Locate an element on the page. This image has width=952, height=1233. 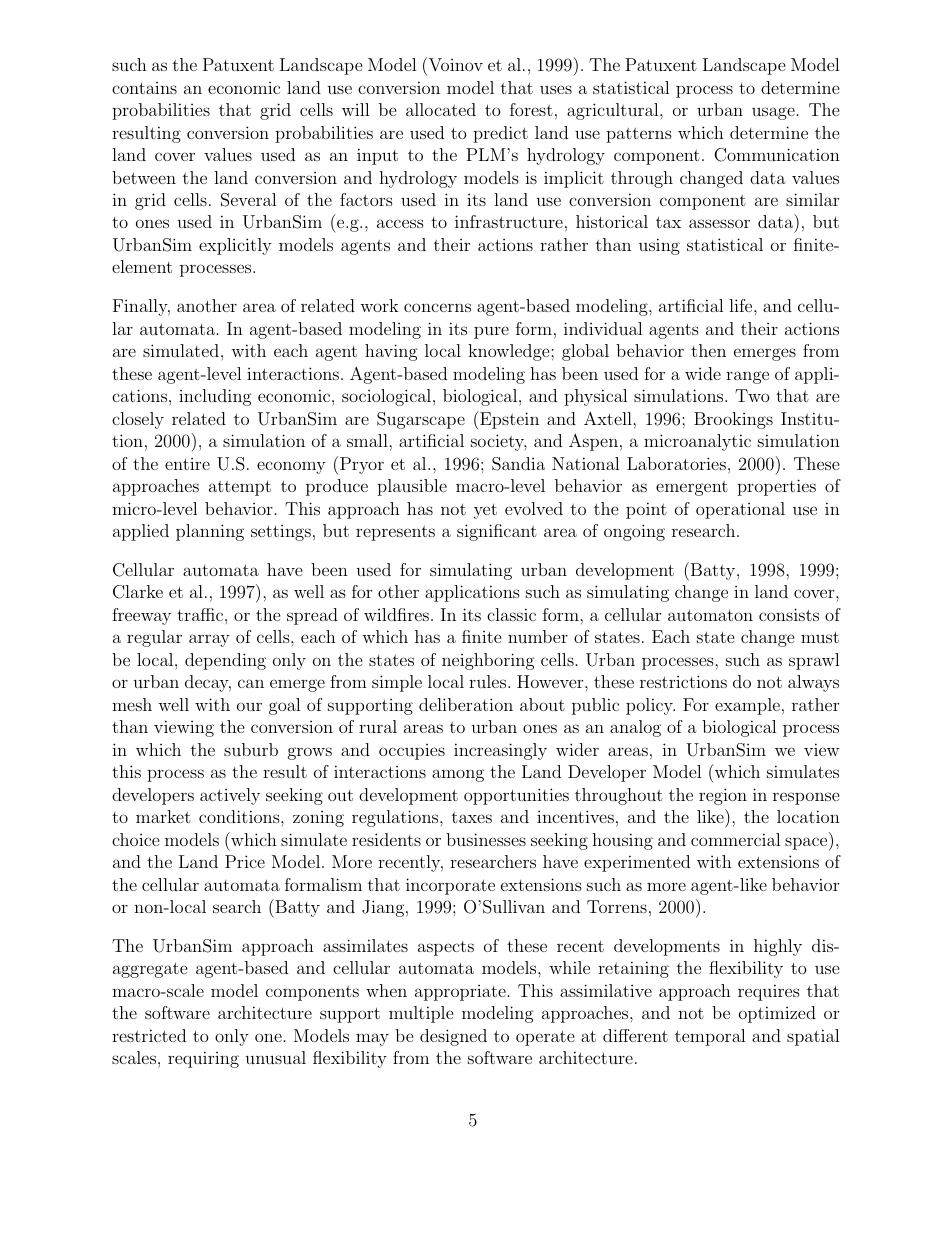
temporal is located at coordinates (710, 1037).
